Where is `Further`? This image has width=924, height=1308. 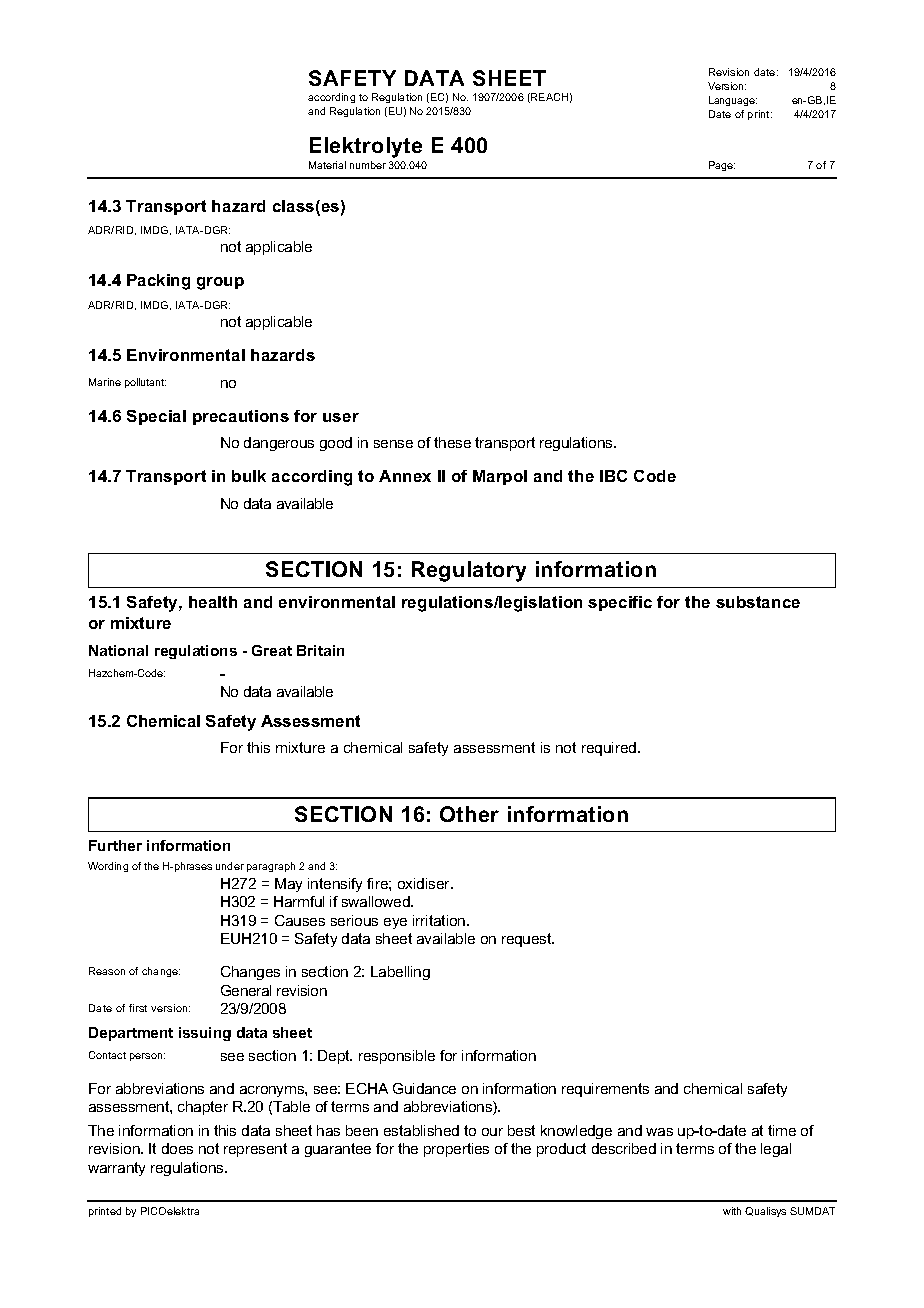 Further is located at coordinates (115, 845).
